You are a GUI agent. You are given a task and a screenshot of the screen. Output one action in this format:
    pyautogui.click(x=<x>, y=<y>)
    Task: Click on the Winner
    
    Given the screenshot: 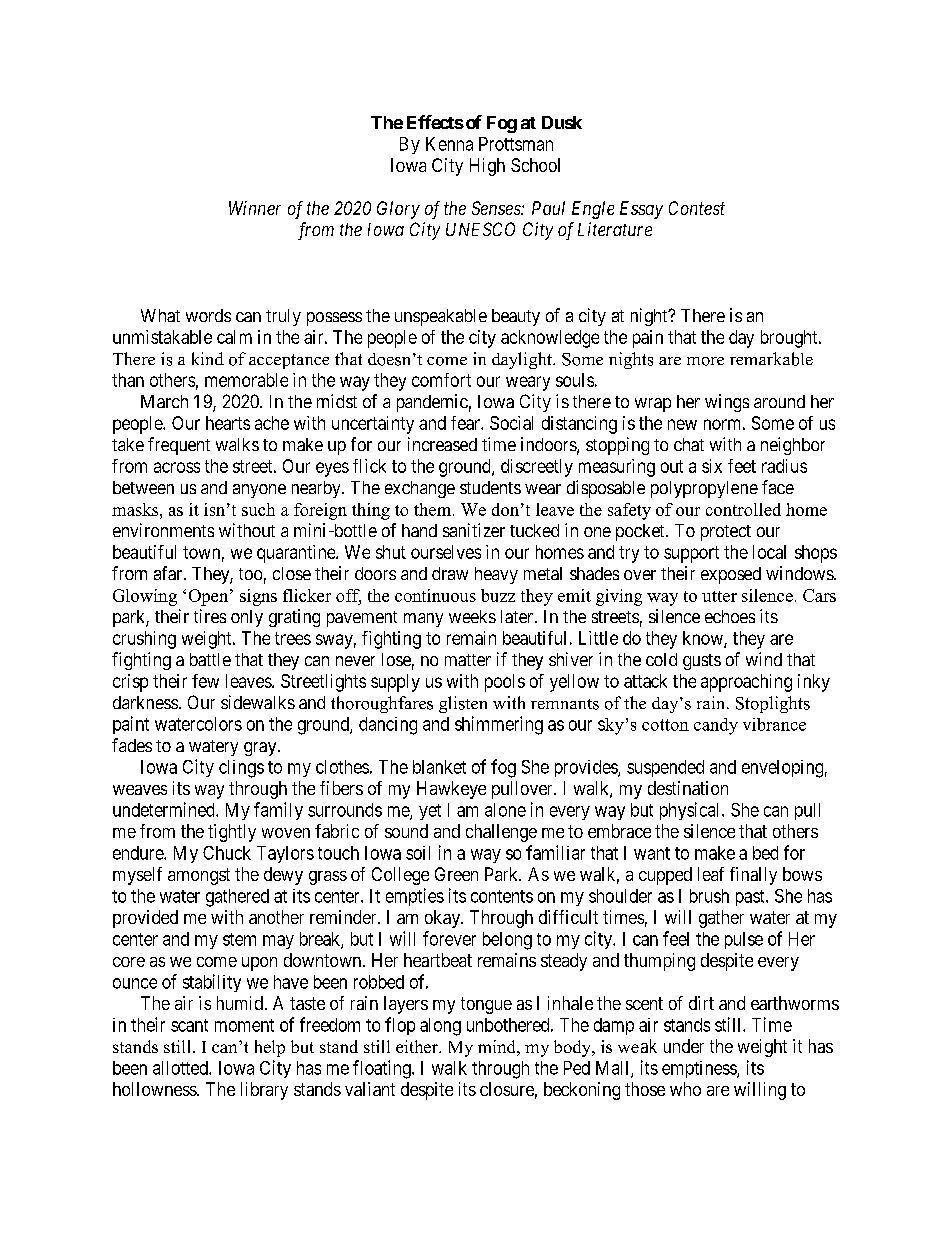 What is the action you would take?
    pyautogui.click(x=255, y=208)
